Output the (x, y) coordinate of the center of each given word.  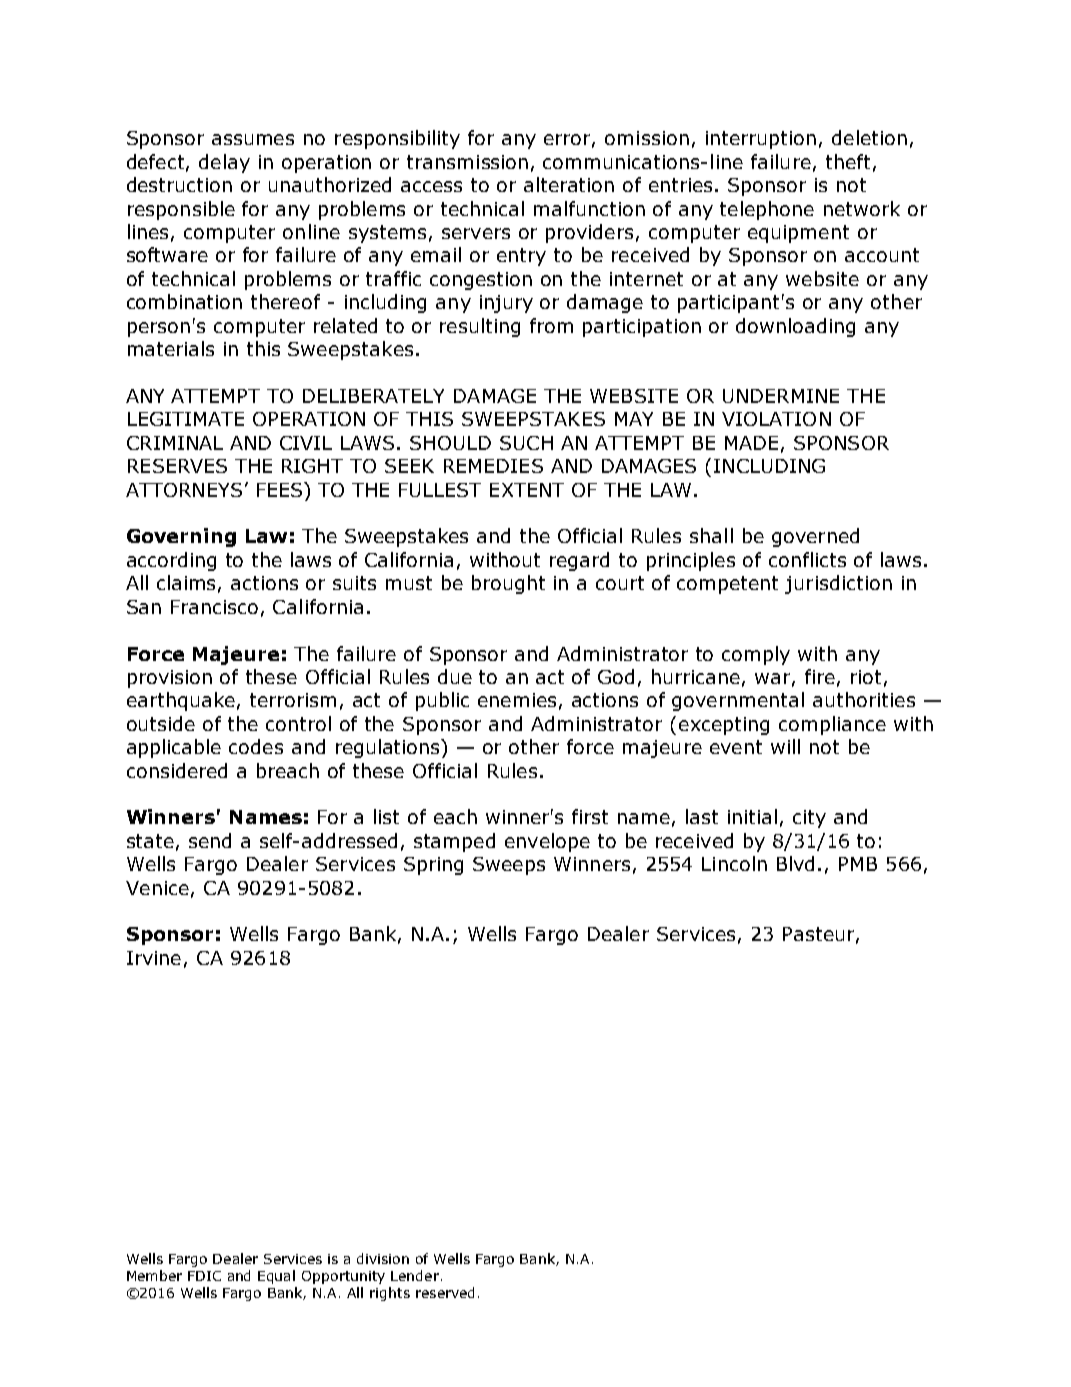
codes (256, 746)
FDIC (204, 1276)
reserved (445, 1292)
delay (224, 163)
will (785, 746)
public (442, 701)
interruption (761, 140)
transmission (467, 162)
